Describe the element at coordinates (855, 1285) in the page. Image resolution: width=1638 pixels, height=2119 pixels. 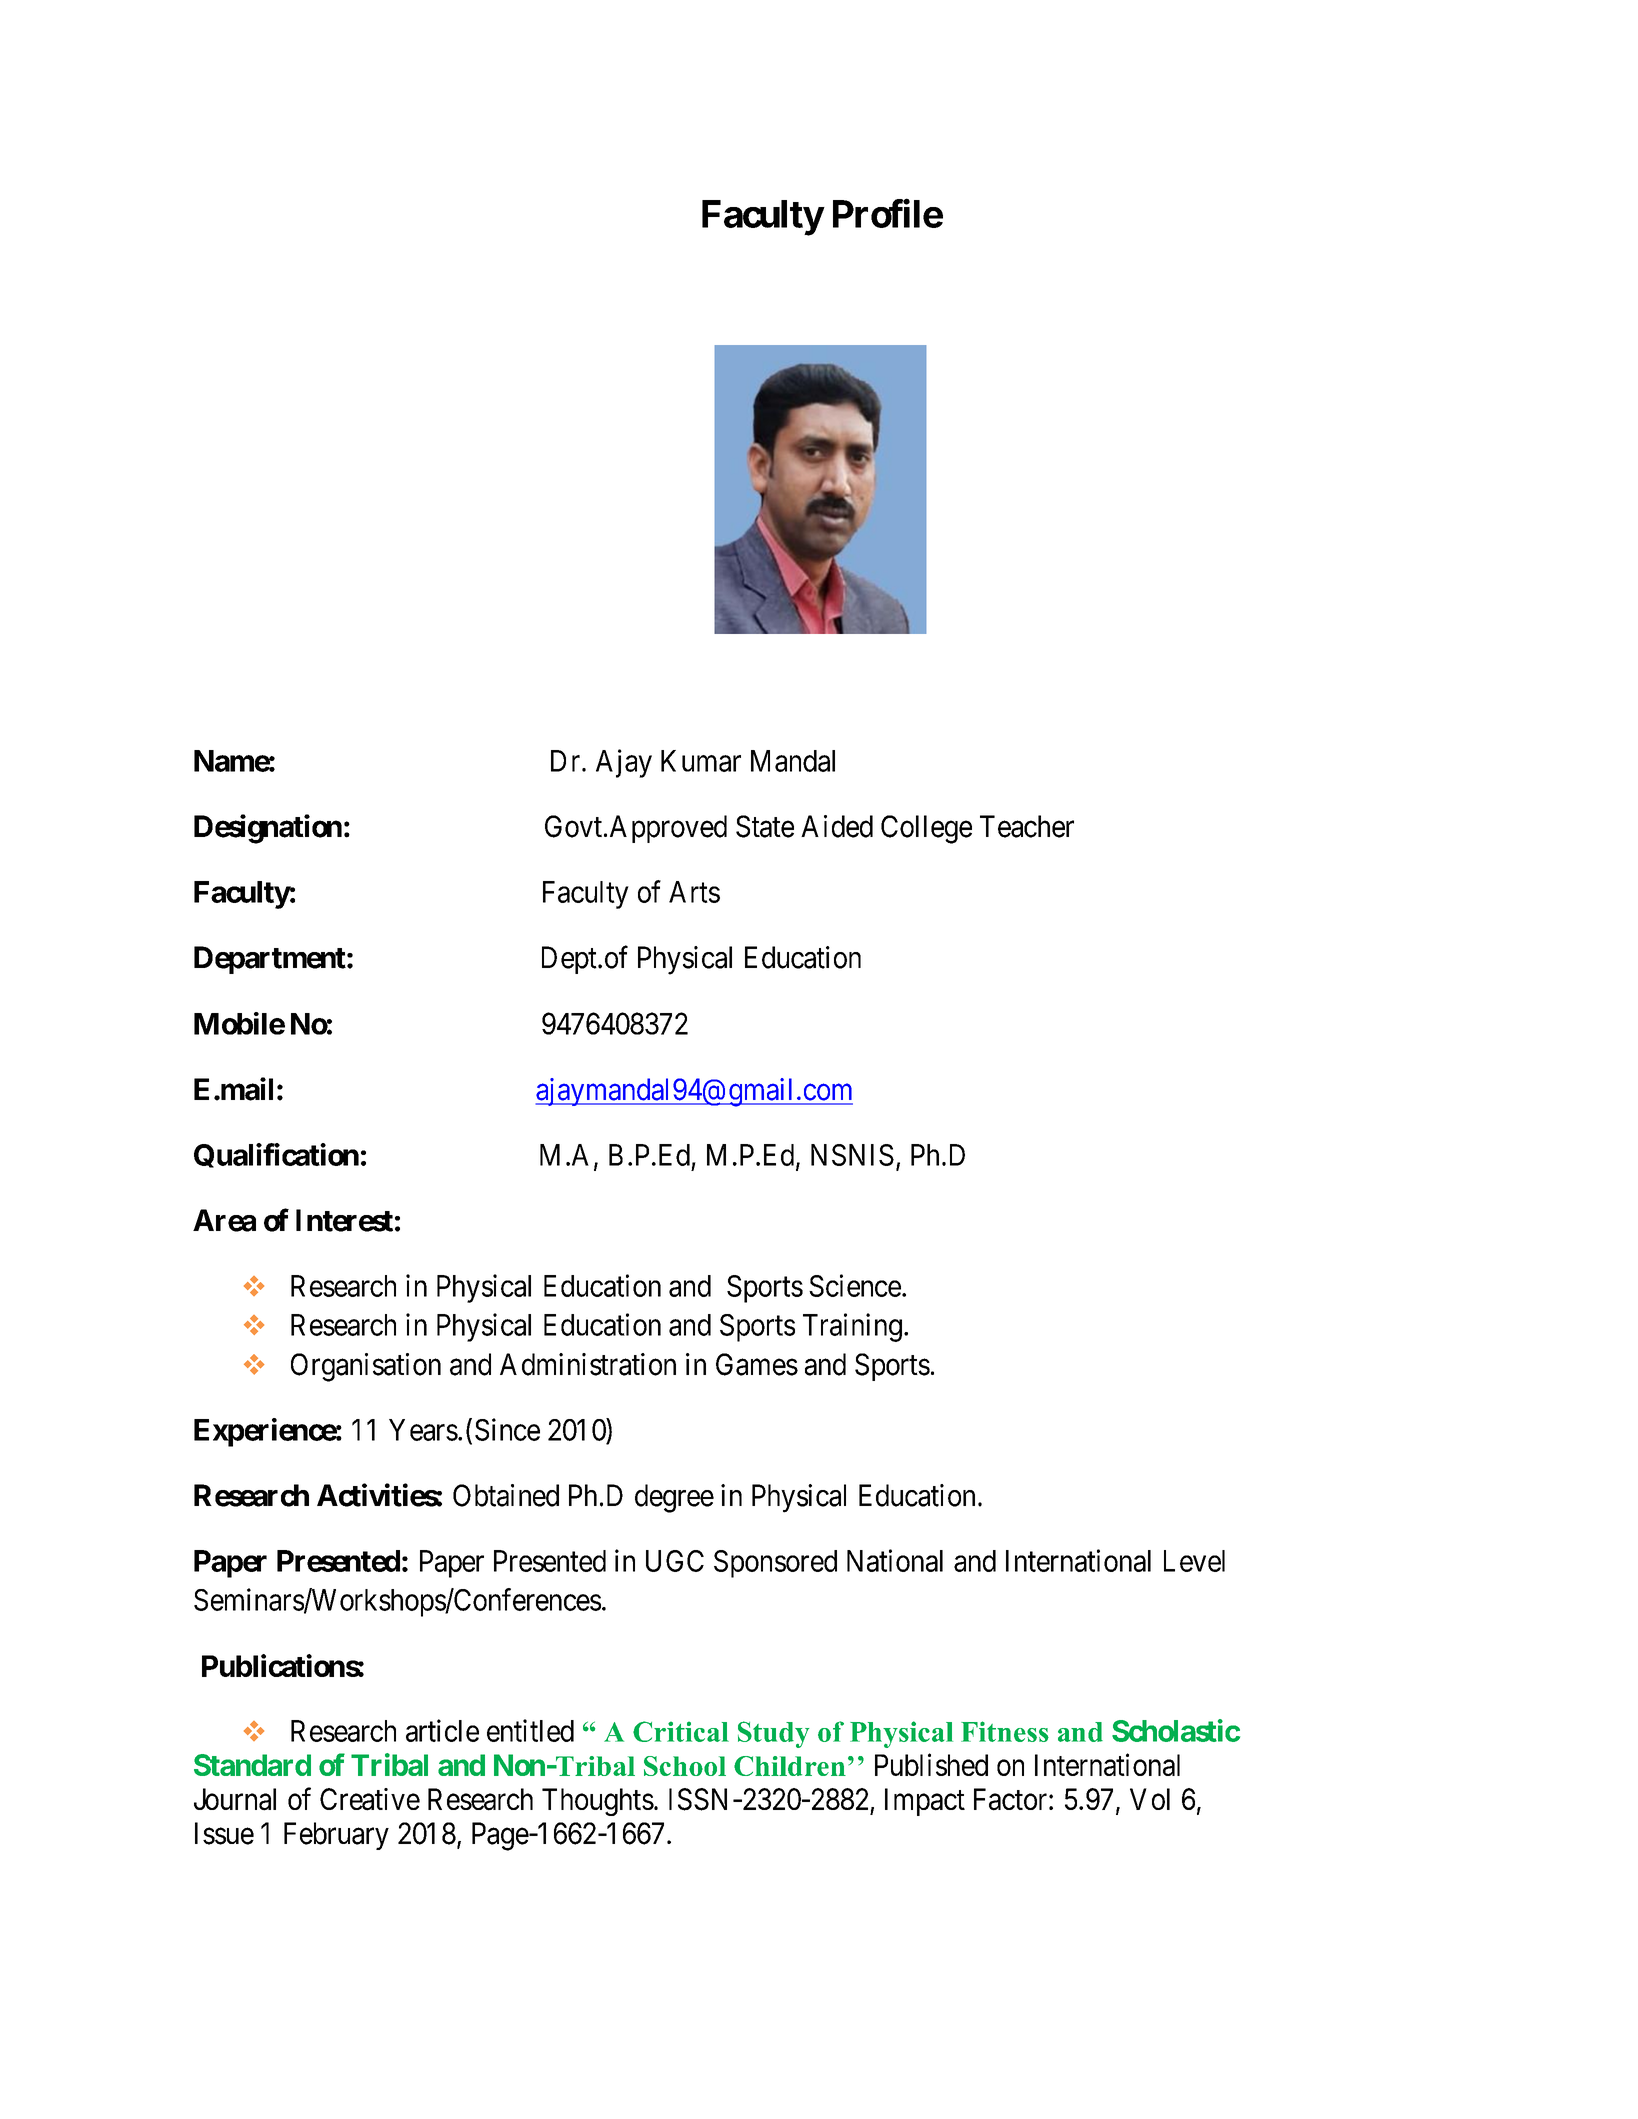
I see `Science` at that location.
